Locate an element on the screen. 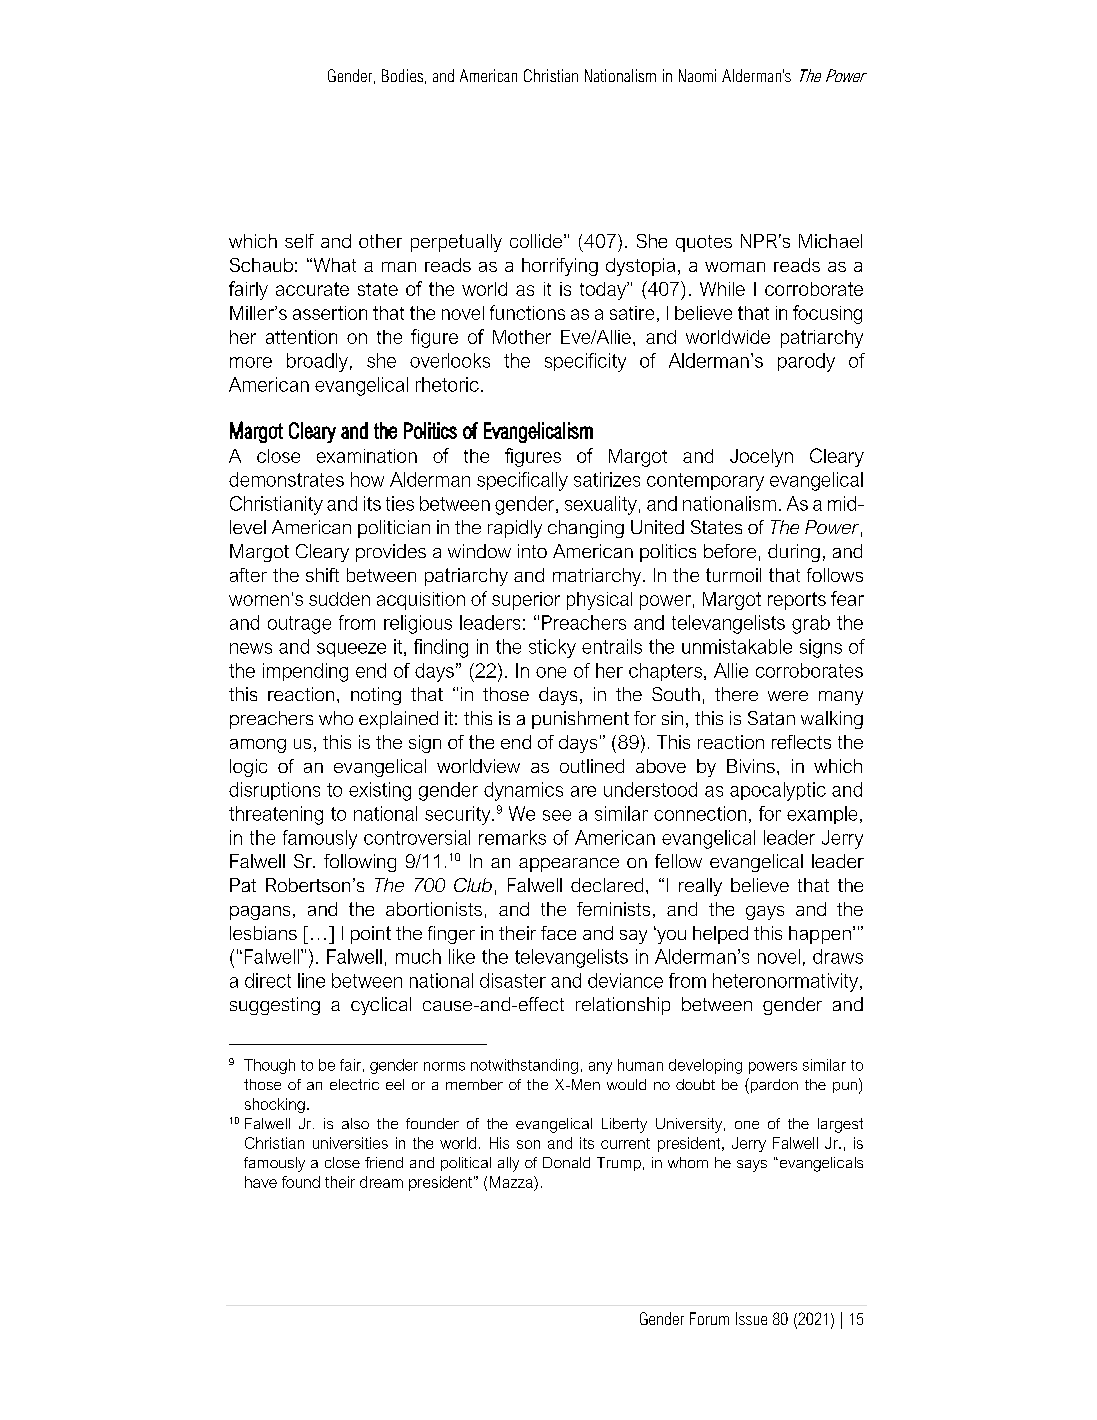  Naomi is located at coordinates (697, 75).
